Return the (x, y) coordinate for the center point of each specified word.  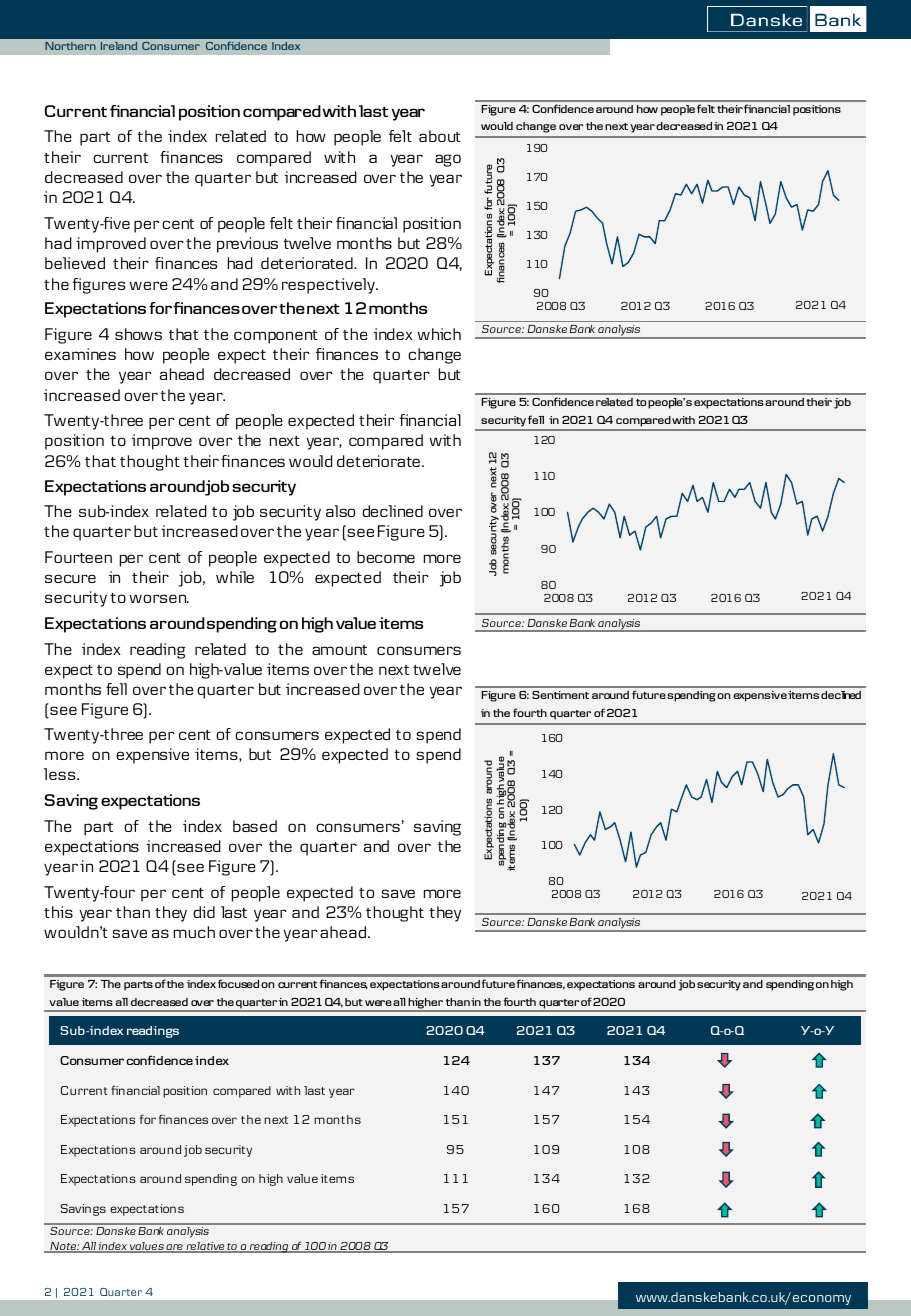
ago (448, 160)
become (386, 557)
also (340, 511)
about (440, 136)
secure (70, 578)
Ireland (119, 46)
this (58, 912)
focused (238, 983)
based (255, 826)
